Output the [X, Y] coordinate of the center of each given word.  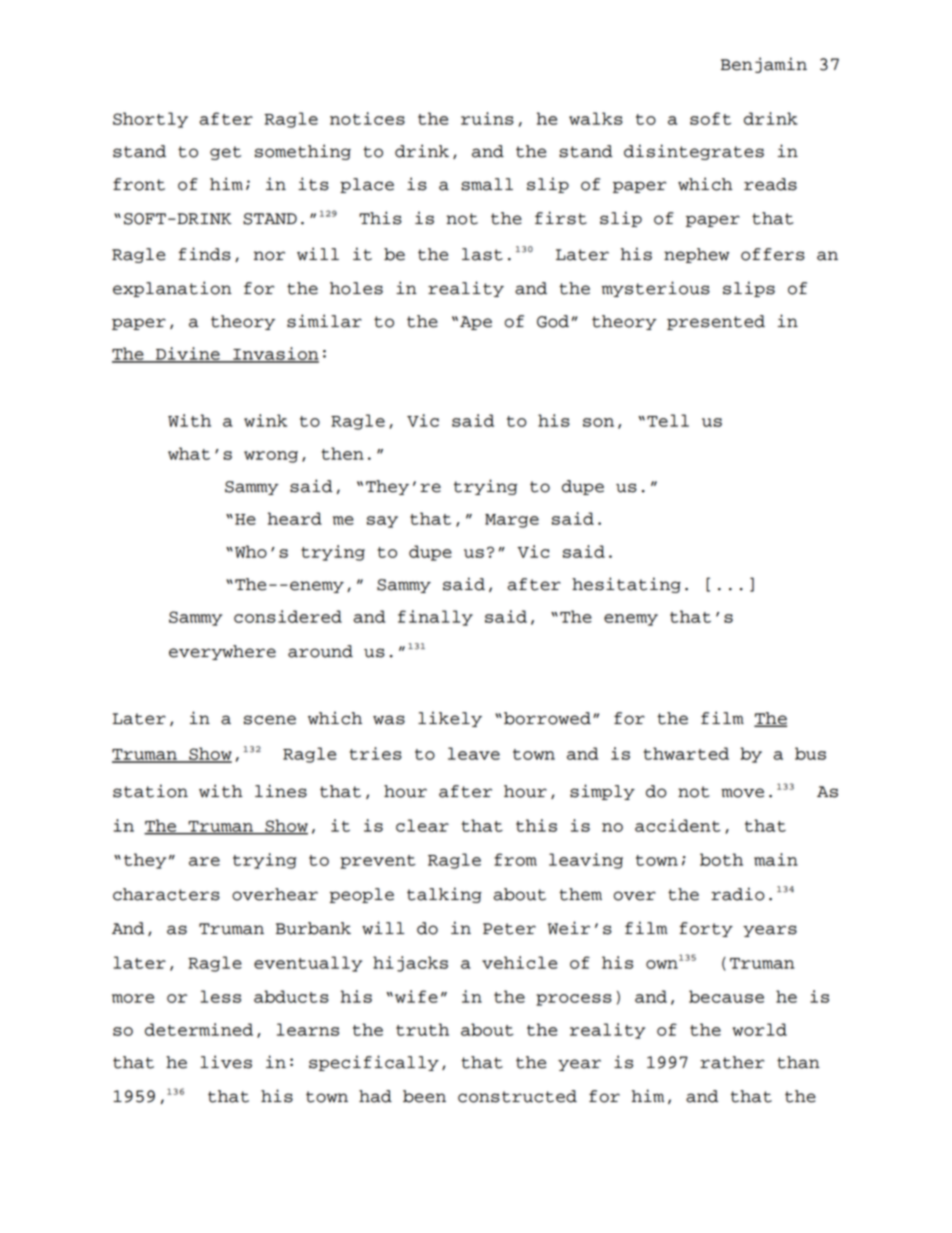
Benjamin [764, 65]
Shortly [150, 120]
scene [270, 720]
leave [474, 753]
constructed [517, 1096]
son [598, 422]
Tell [668, 420]
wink [265, 420]
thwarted [686, 753]
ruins [487, 118]
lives [226, 1062]
